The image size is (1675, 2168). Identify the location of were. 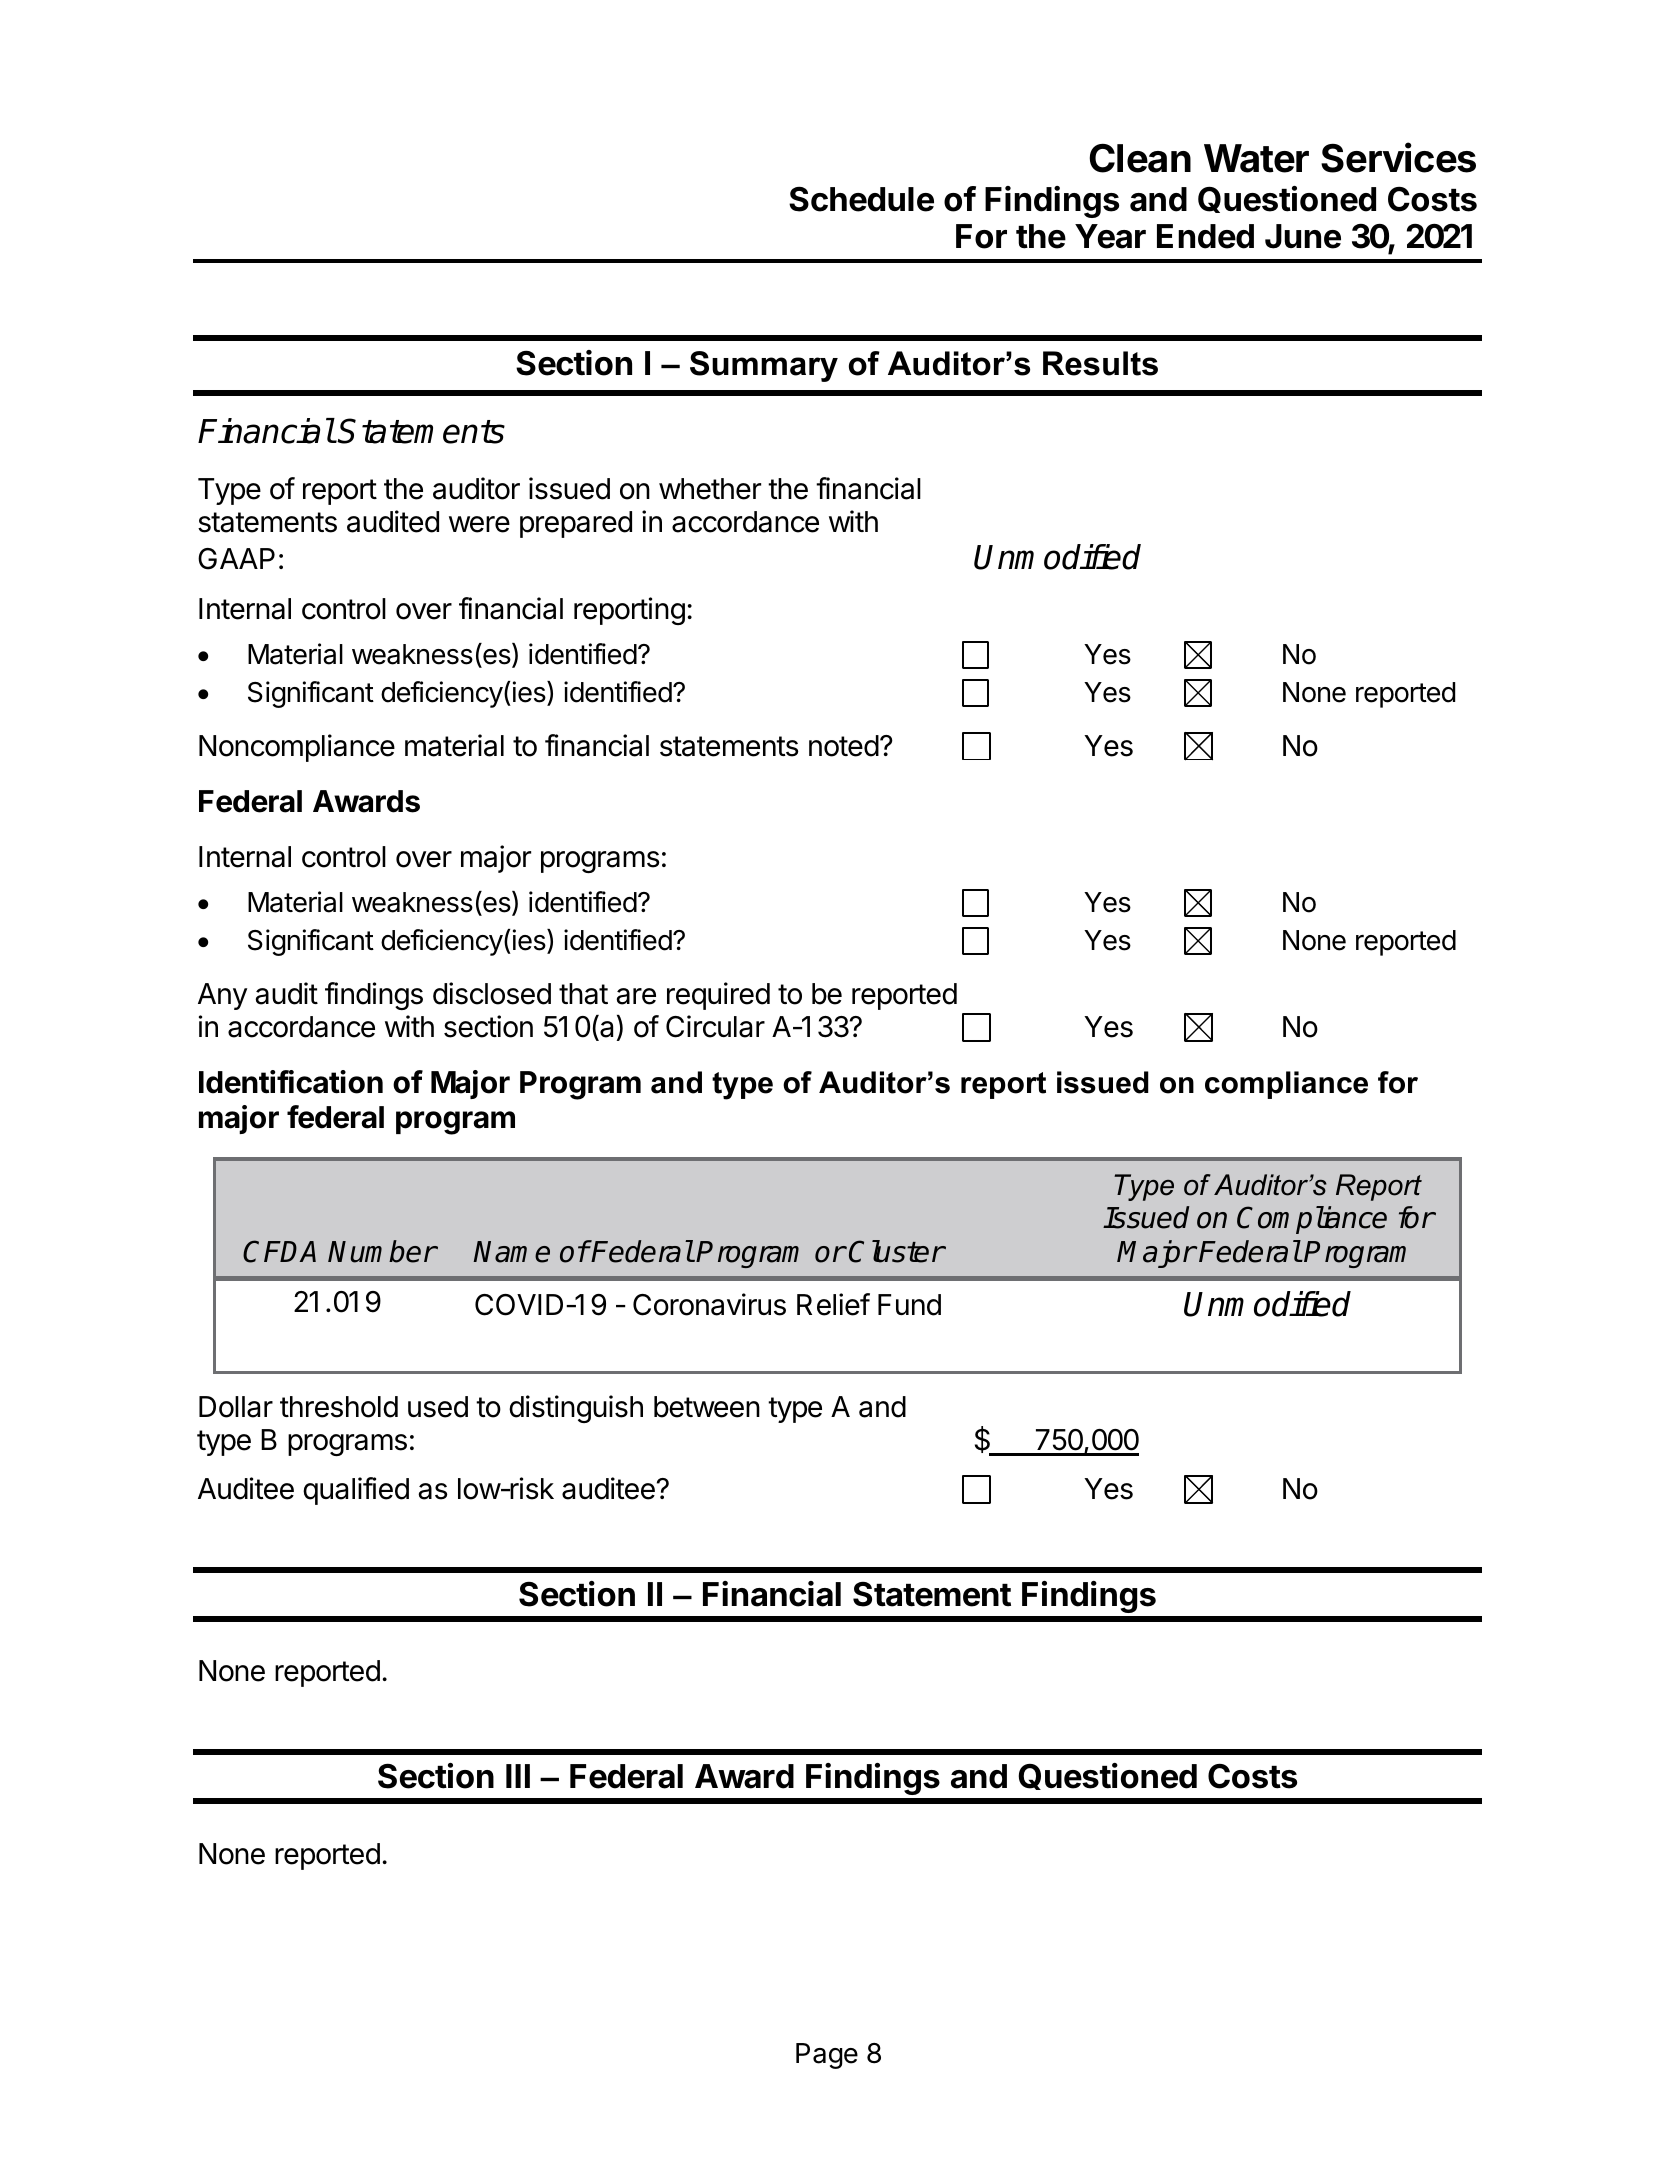
(479, 524).
